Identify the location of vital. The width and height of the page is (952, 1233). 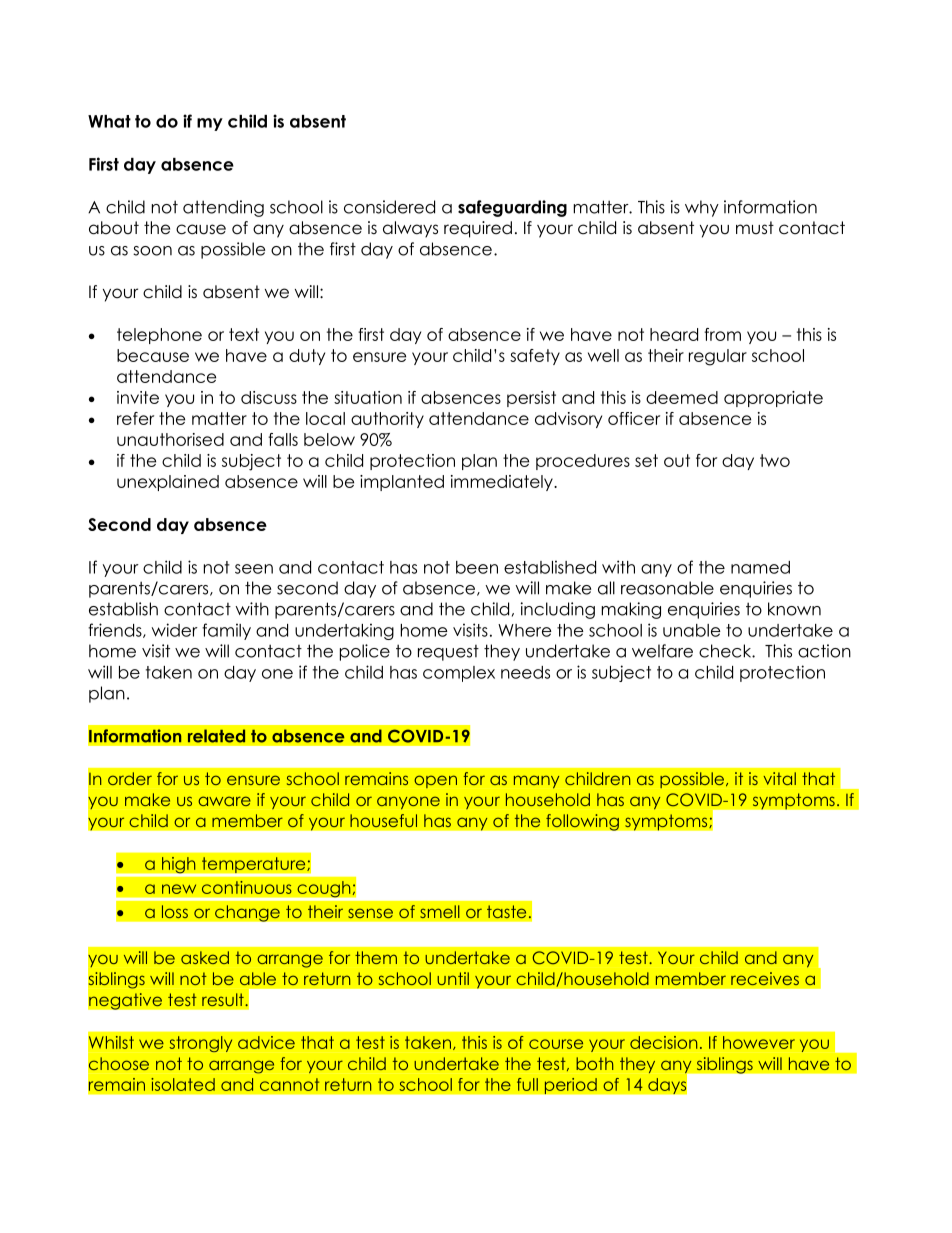
(780, 778).
